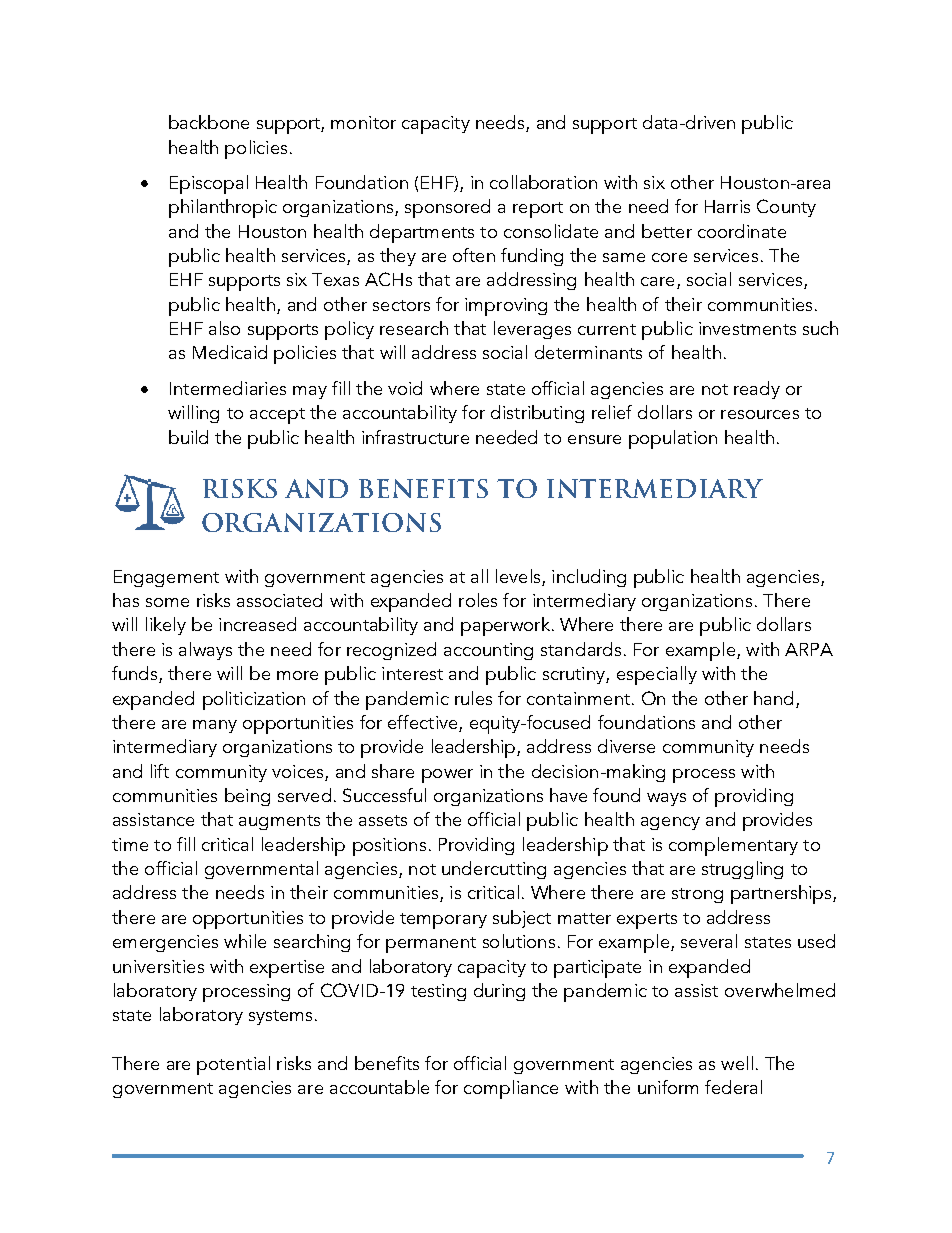 The image size is (952, 1233). Describe the element at coordinates (773, 698) in the screenshot. I see `hand` at that location.
